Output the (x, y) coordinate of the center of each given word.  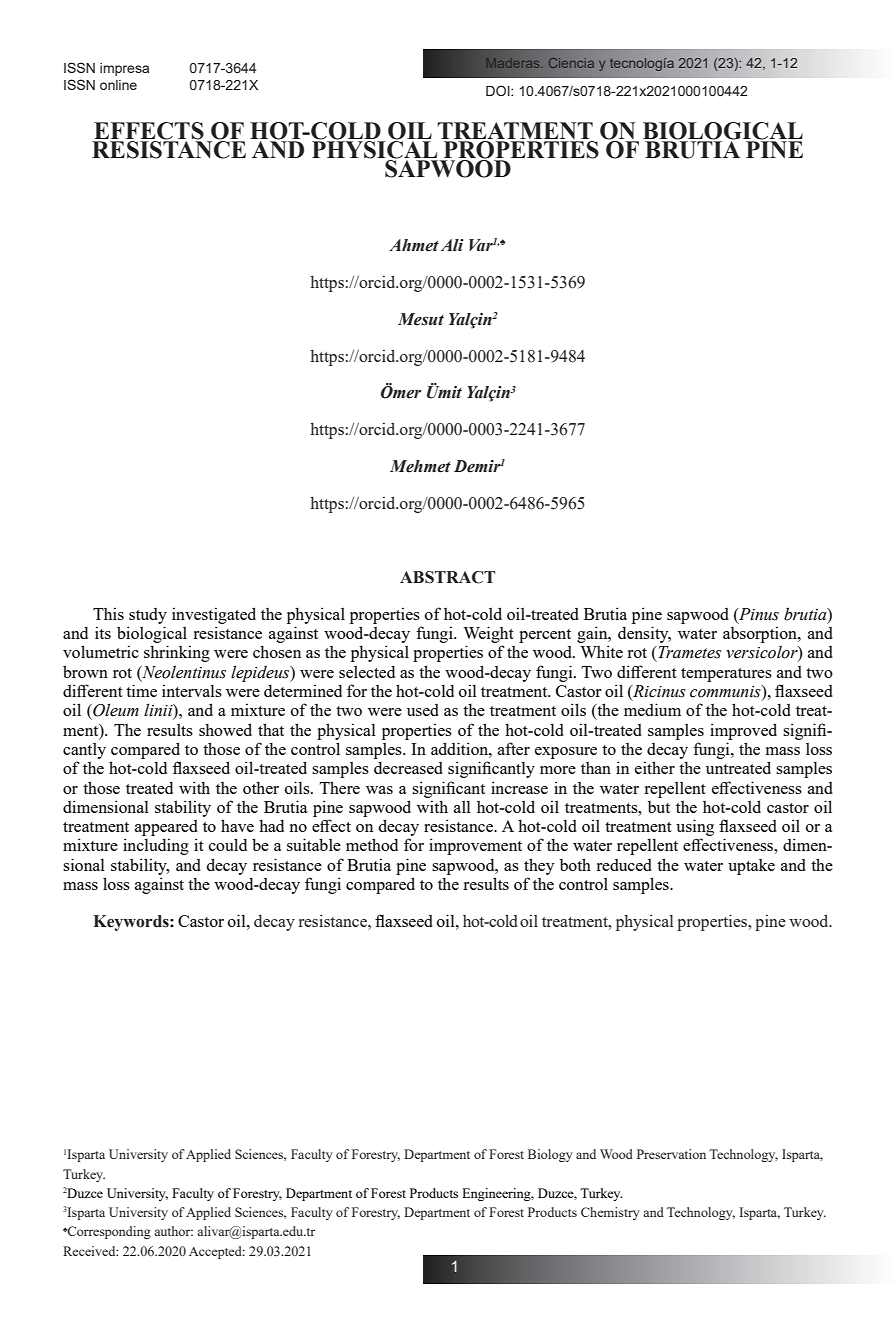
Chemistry (610, 1213)
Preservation (671, 1154)
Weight (488, 634)
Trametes (688, 652)
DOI (499, 90)
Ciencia (571, 63)
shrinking (177, 653)
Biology (550, 1155)
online (118, 85)
